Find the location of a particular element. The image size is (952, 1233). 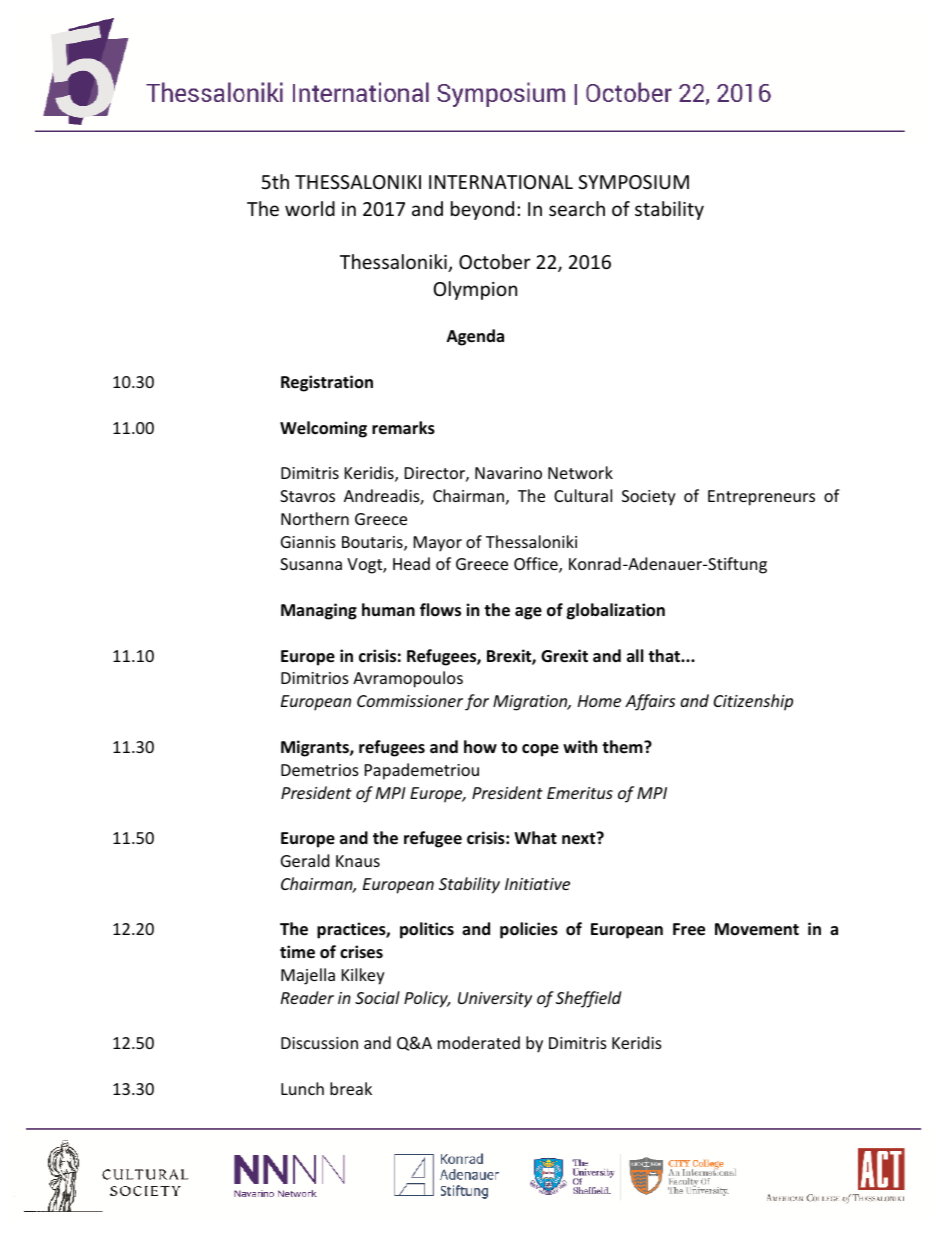

cope is located at coordinates (540, 750).
